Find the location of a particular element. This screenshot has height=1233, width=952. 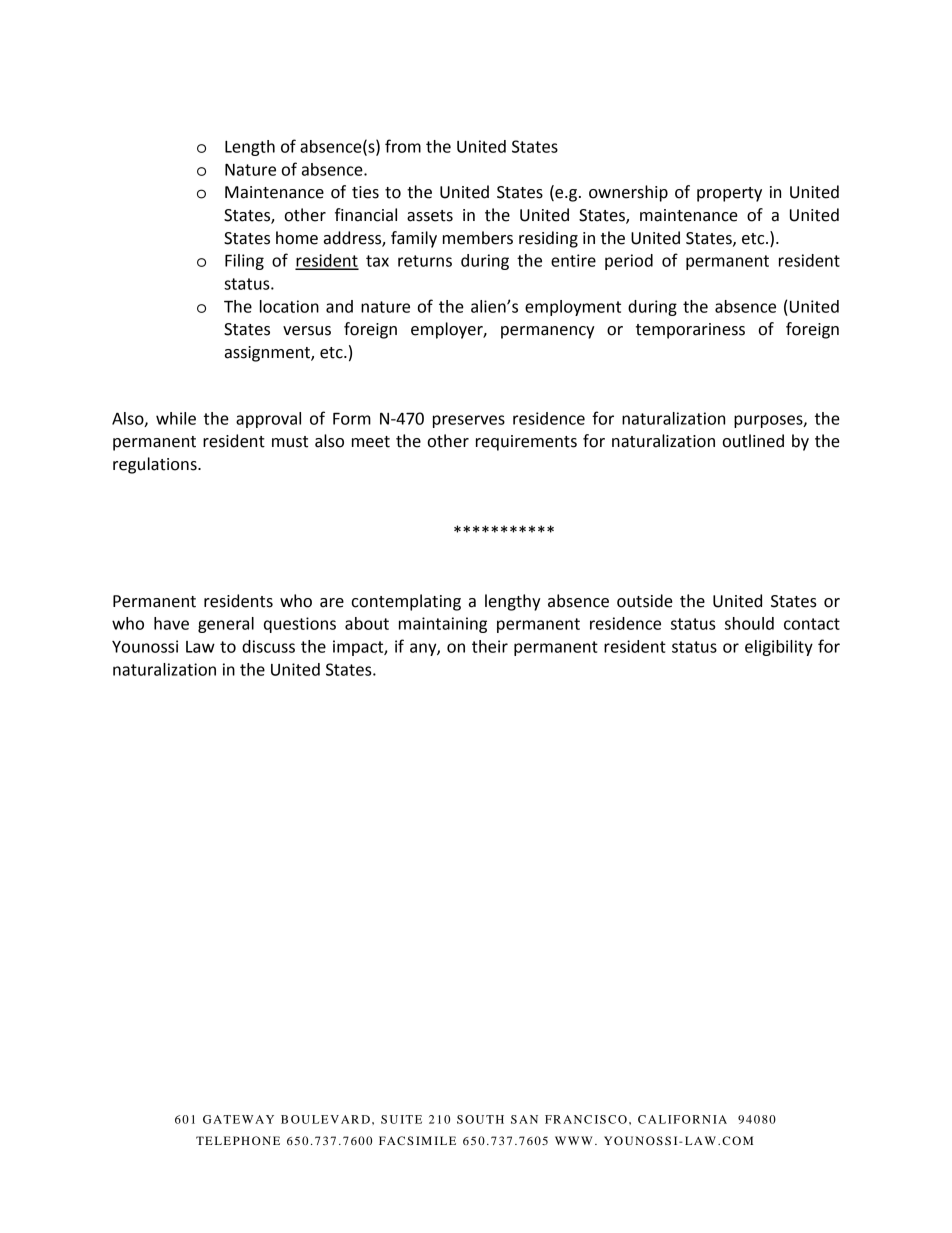

contemplating is located at coordinates (406, 602).
